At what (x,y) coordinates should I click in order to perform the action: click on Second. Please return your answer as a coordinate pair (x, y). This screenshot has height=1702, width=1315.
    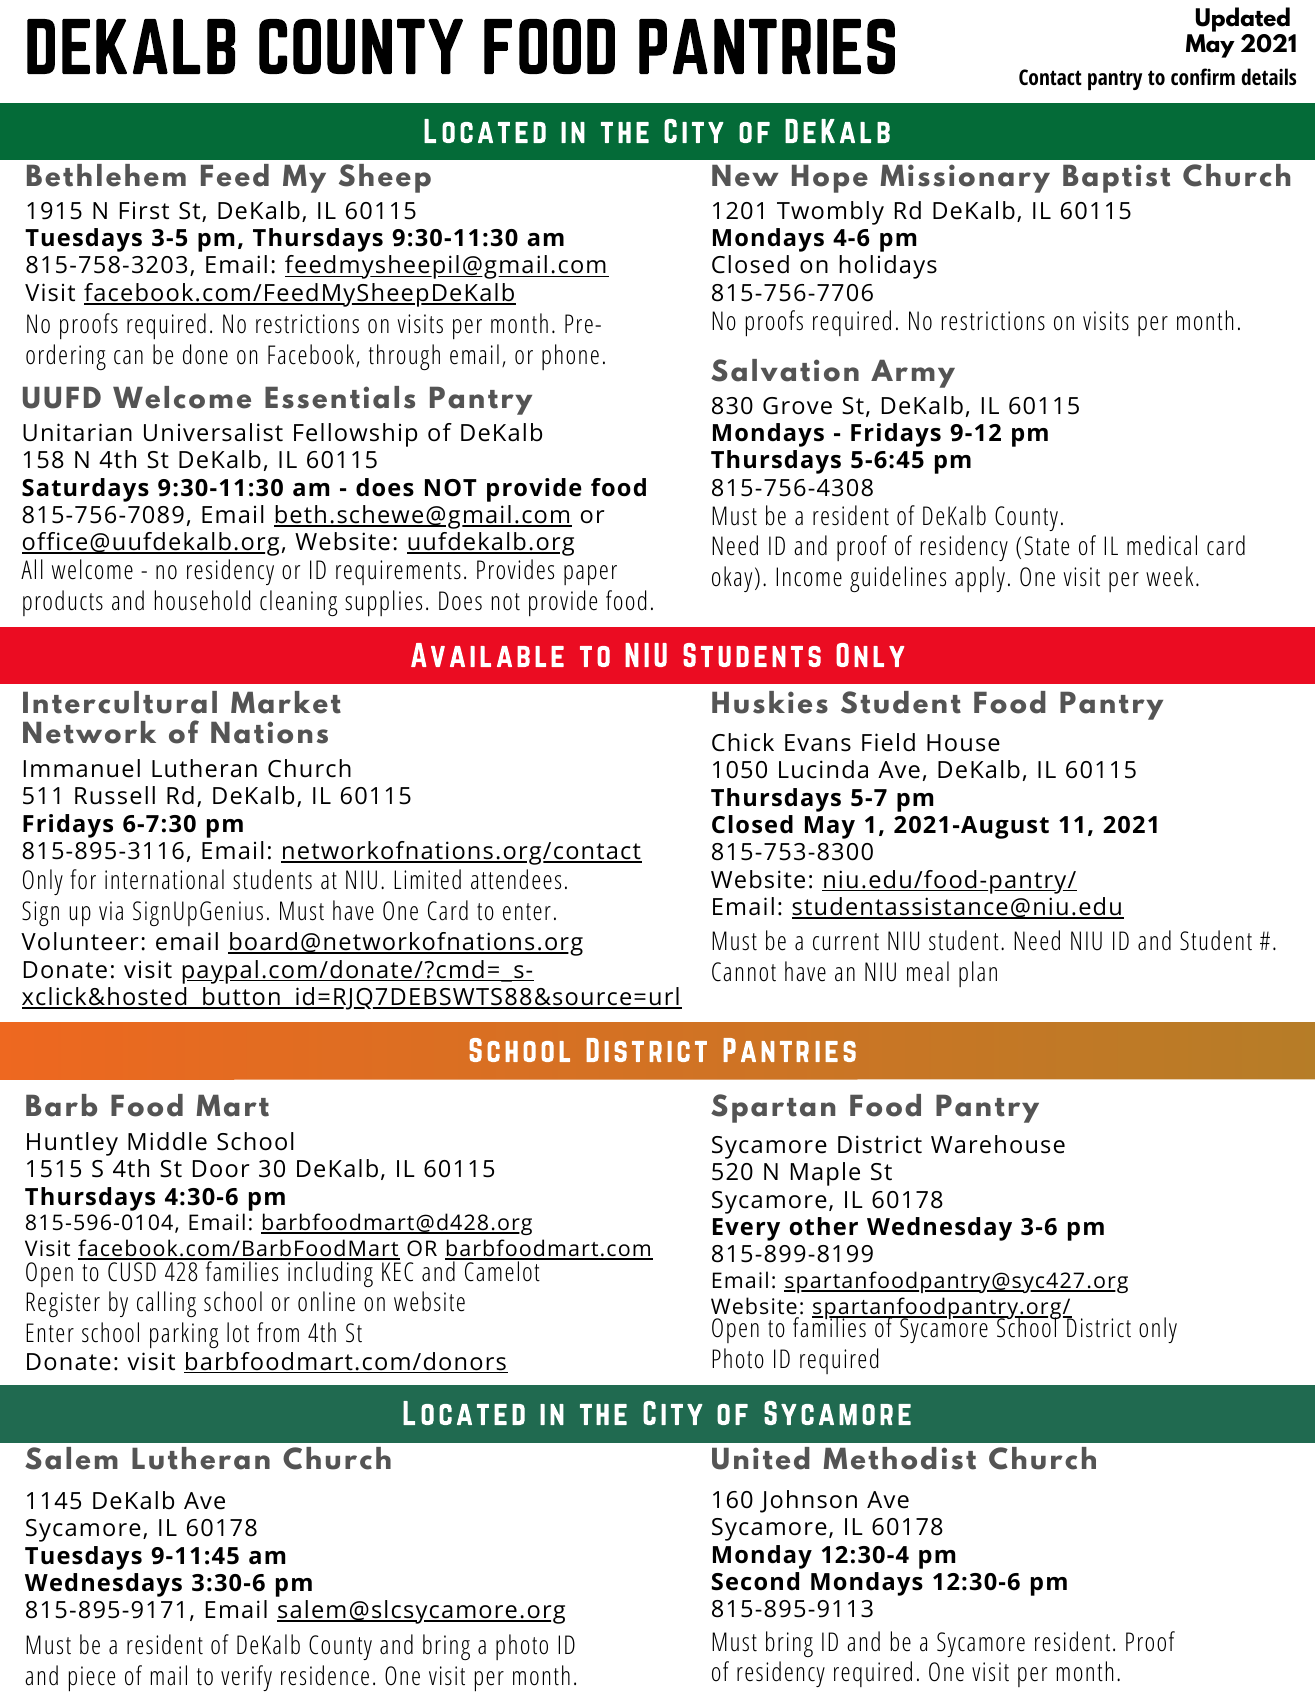
    Looking at the image, I should click on (755, 1581).
